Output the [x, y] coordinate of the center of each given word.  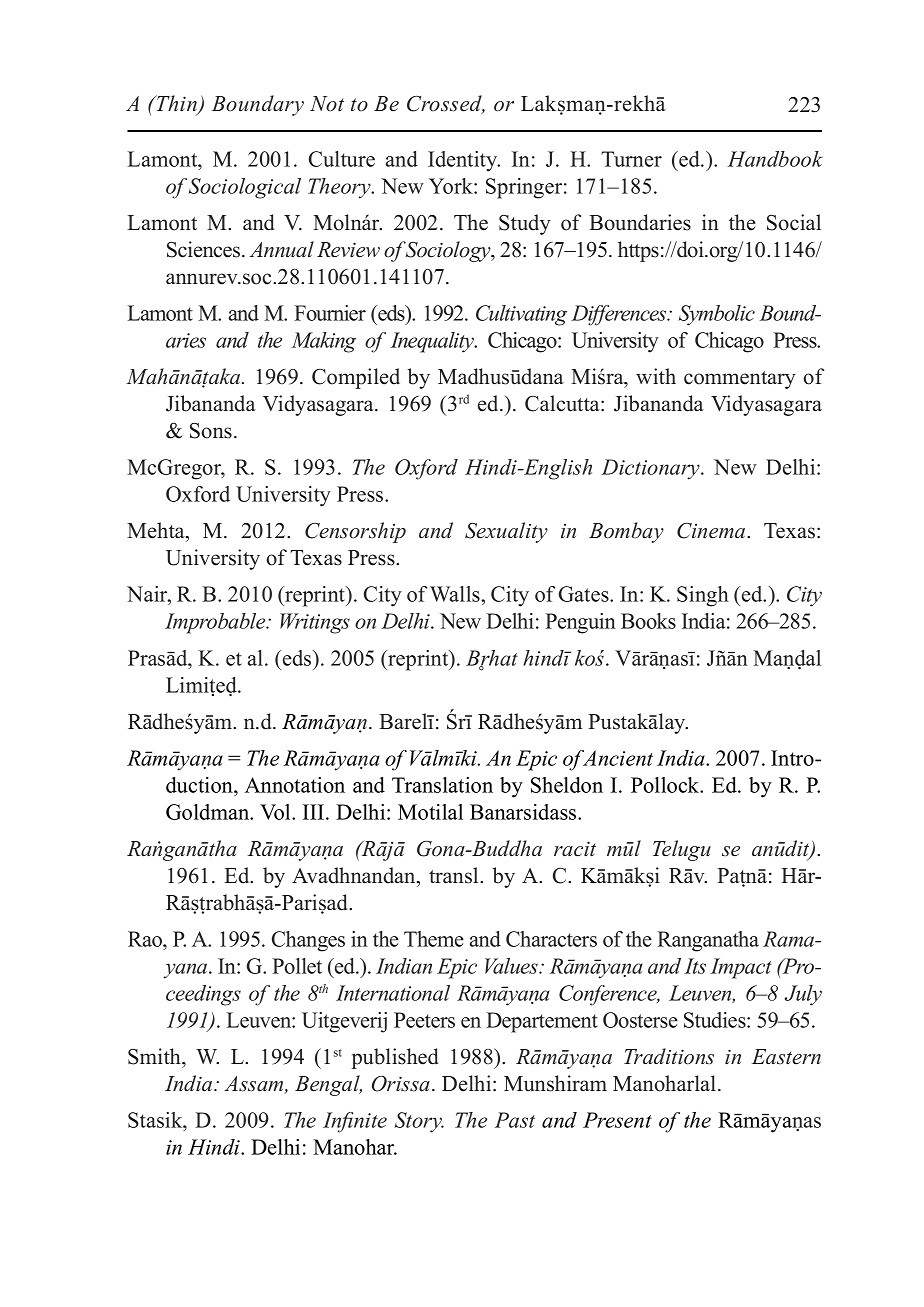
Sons [211, 431]
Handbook [775, 159]
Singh [703, 596]
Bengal [328, 1085]
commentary [740, 380]
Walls [456, 594]
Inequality [433, 342]
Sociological [245, 188]
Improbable [216, 623]
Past [515, 1120]
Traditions [669, 1056]
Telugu [682, 850]
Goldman [209, 812]
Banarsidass [524, 812]
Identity [464, 161]
